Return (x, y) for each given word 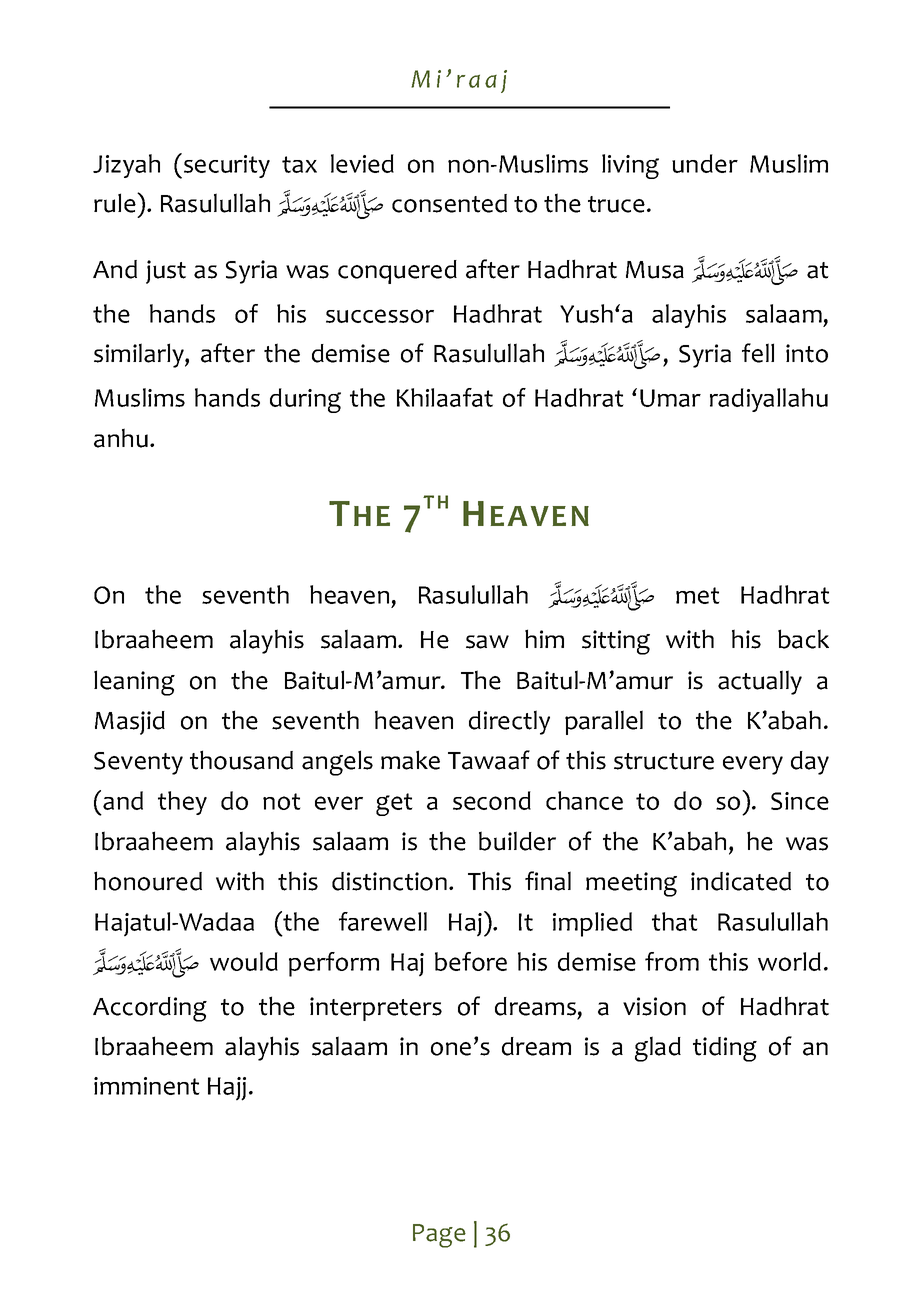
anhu (121, 438)
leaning (134, 683)
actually (760, 682)
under (705, 163)
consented (449, 203)
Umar (670, 398)
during (305, 400)
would (244, 961)
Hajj (227, 1089)
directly (509, 722)
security (227, 166)
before (471, 961)
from (672, 961)
